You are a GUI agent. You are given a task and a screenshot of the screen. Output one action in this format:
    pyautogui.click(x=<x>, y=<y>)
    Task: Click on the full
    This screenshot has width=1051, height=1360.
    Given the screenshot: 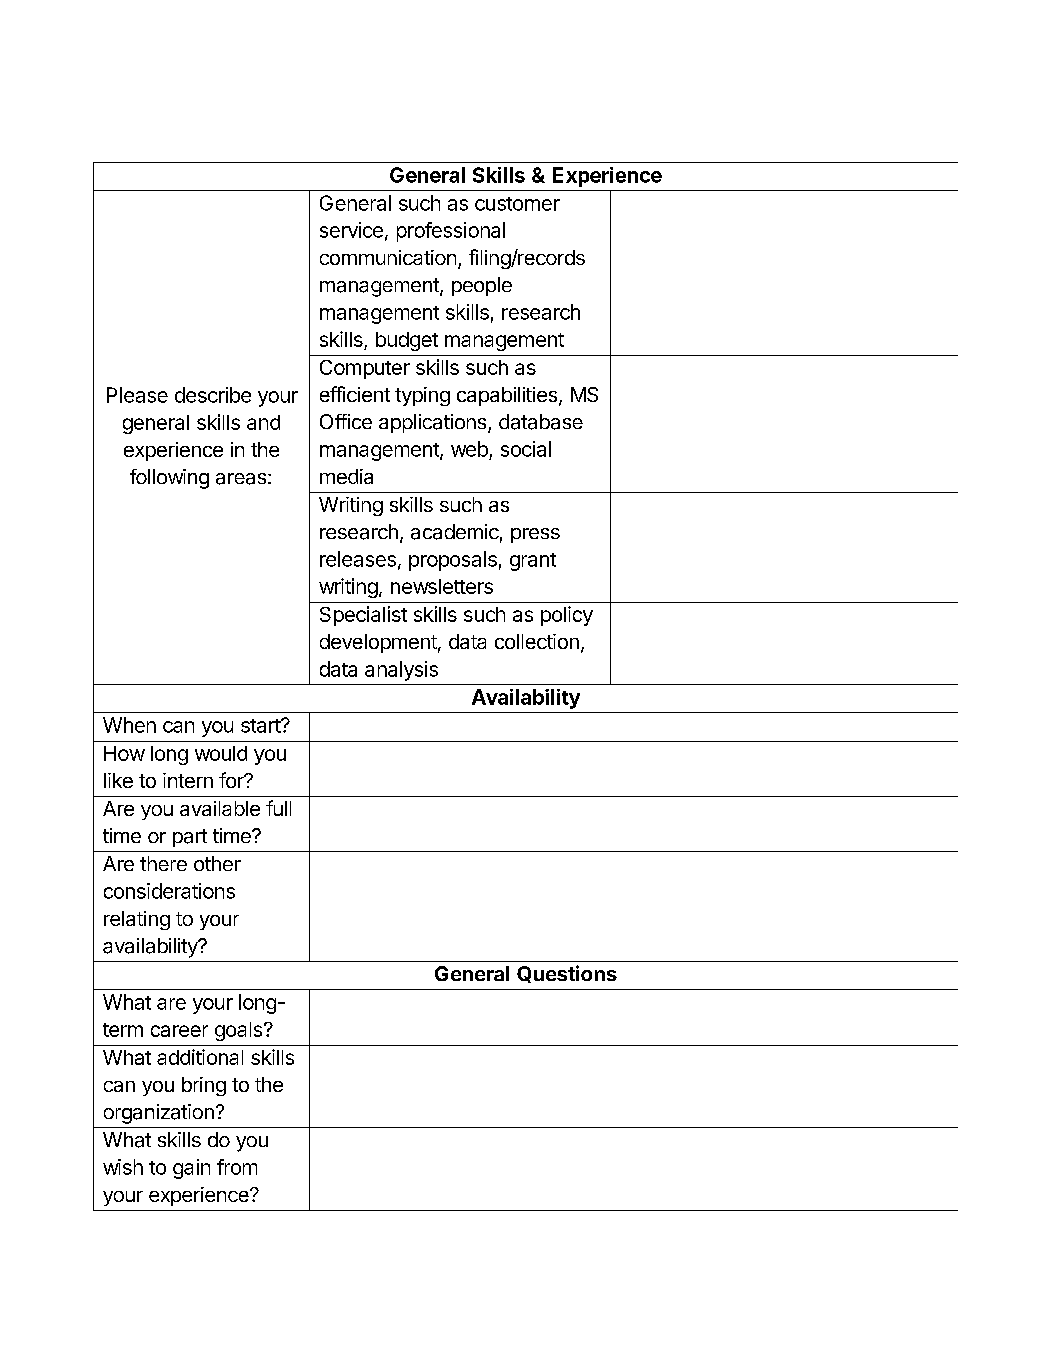 What is the action you would take?
    pyautogui.click(x=278, y=808)
